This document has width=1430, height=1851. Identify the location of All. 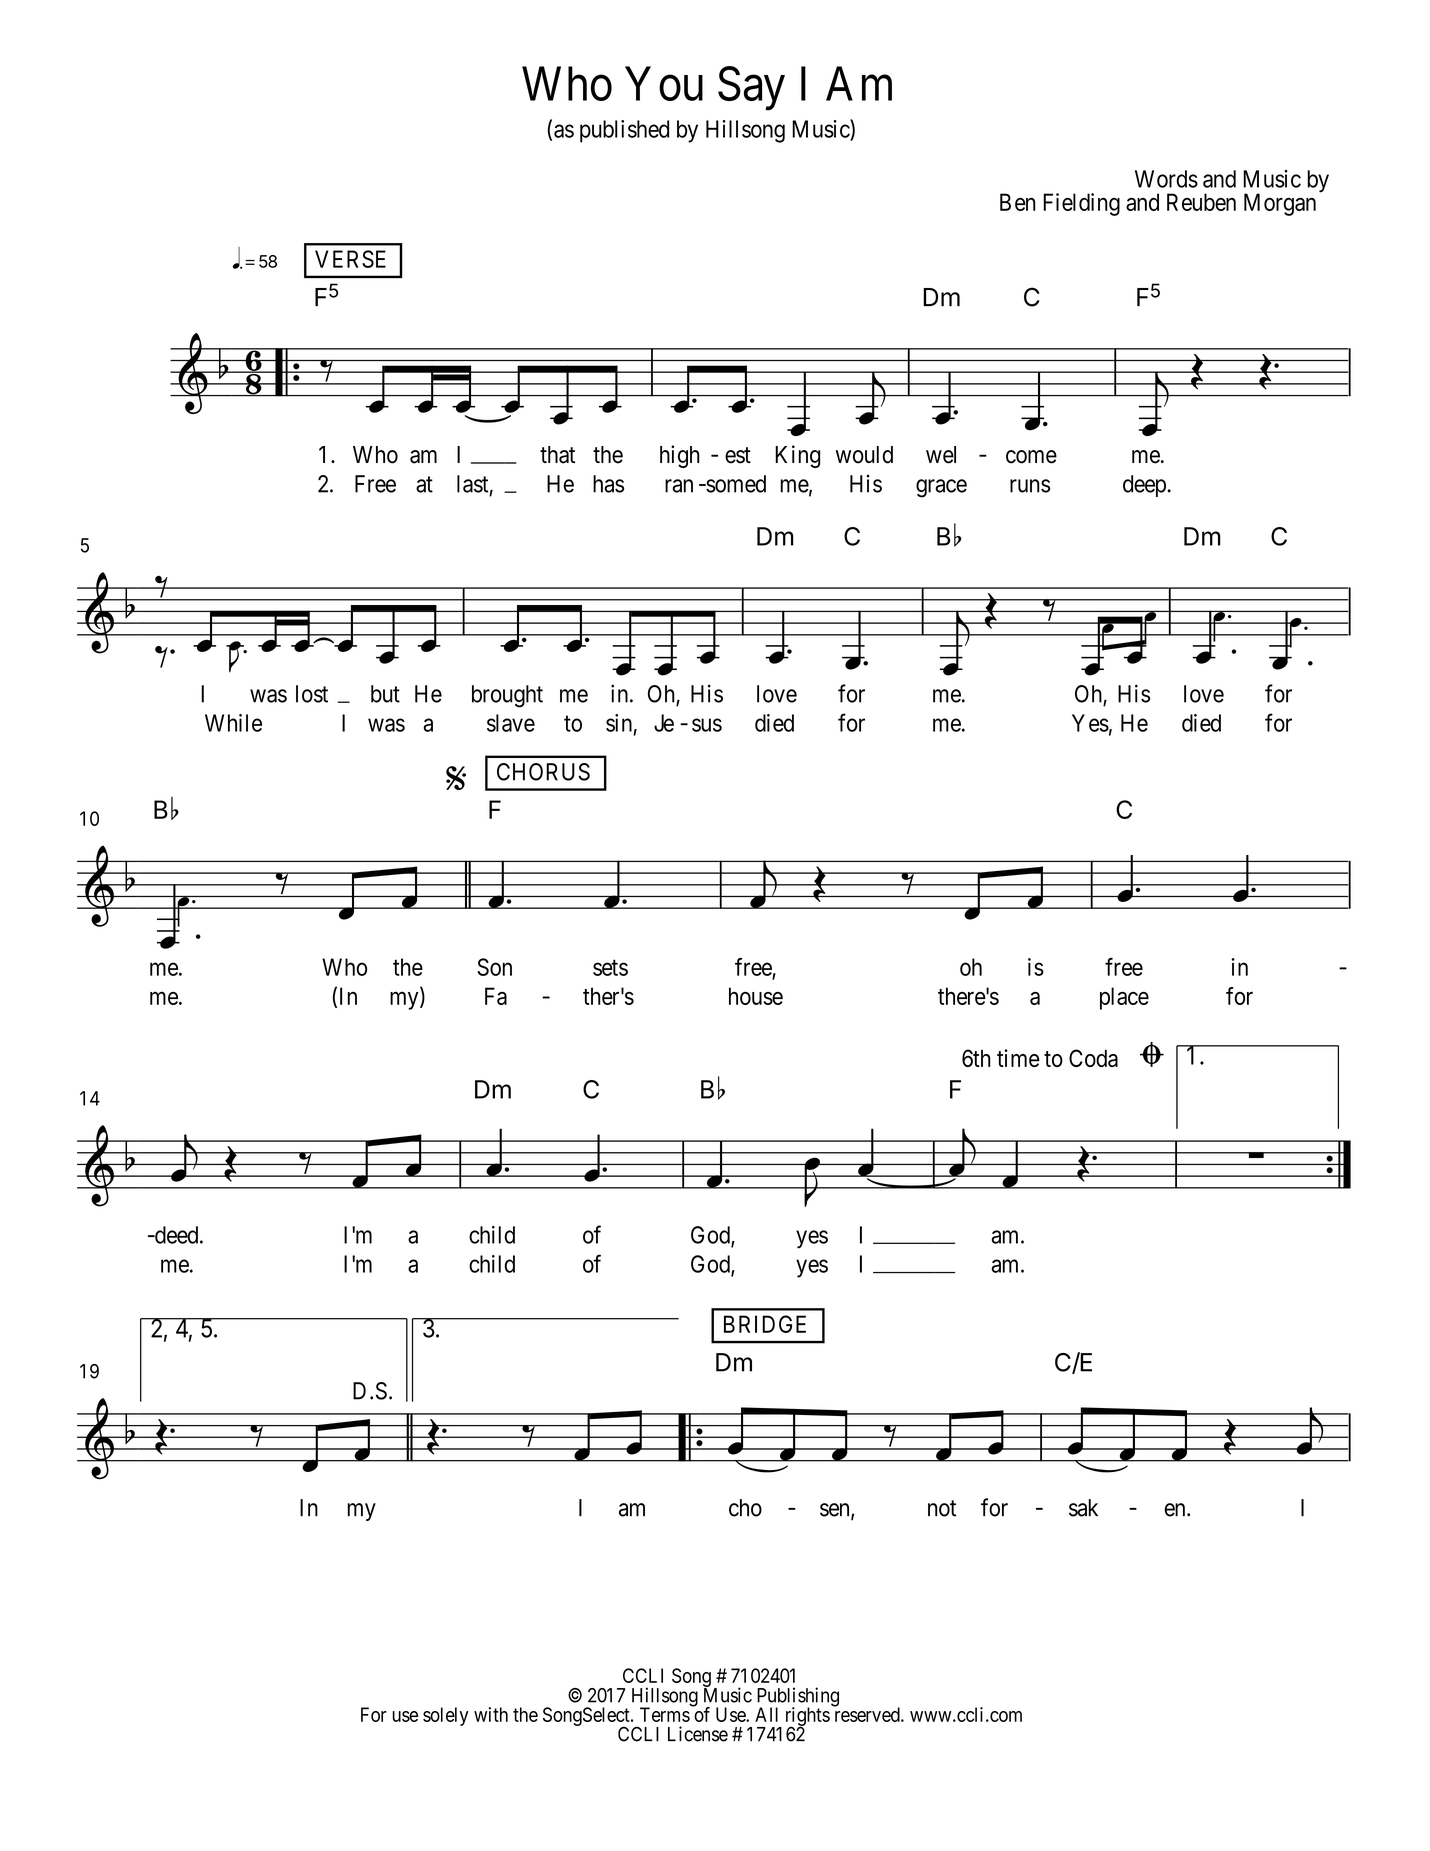
(766, 1714).
